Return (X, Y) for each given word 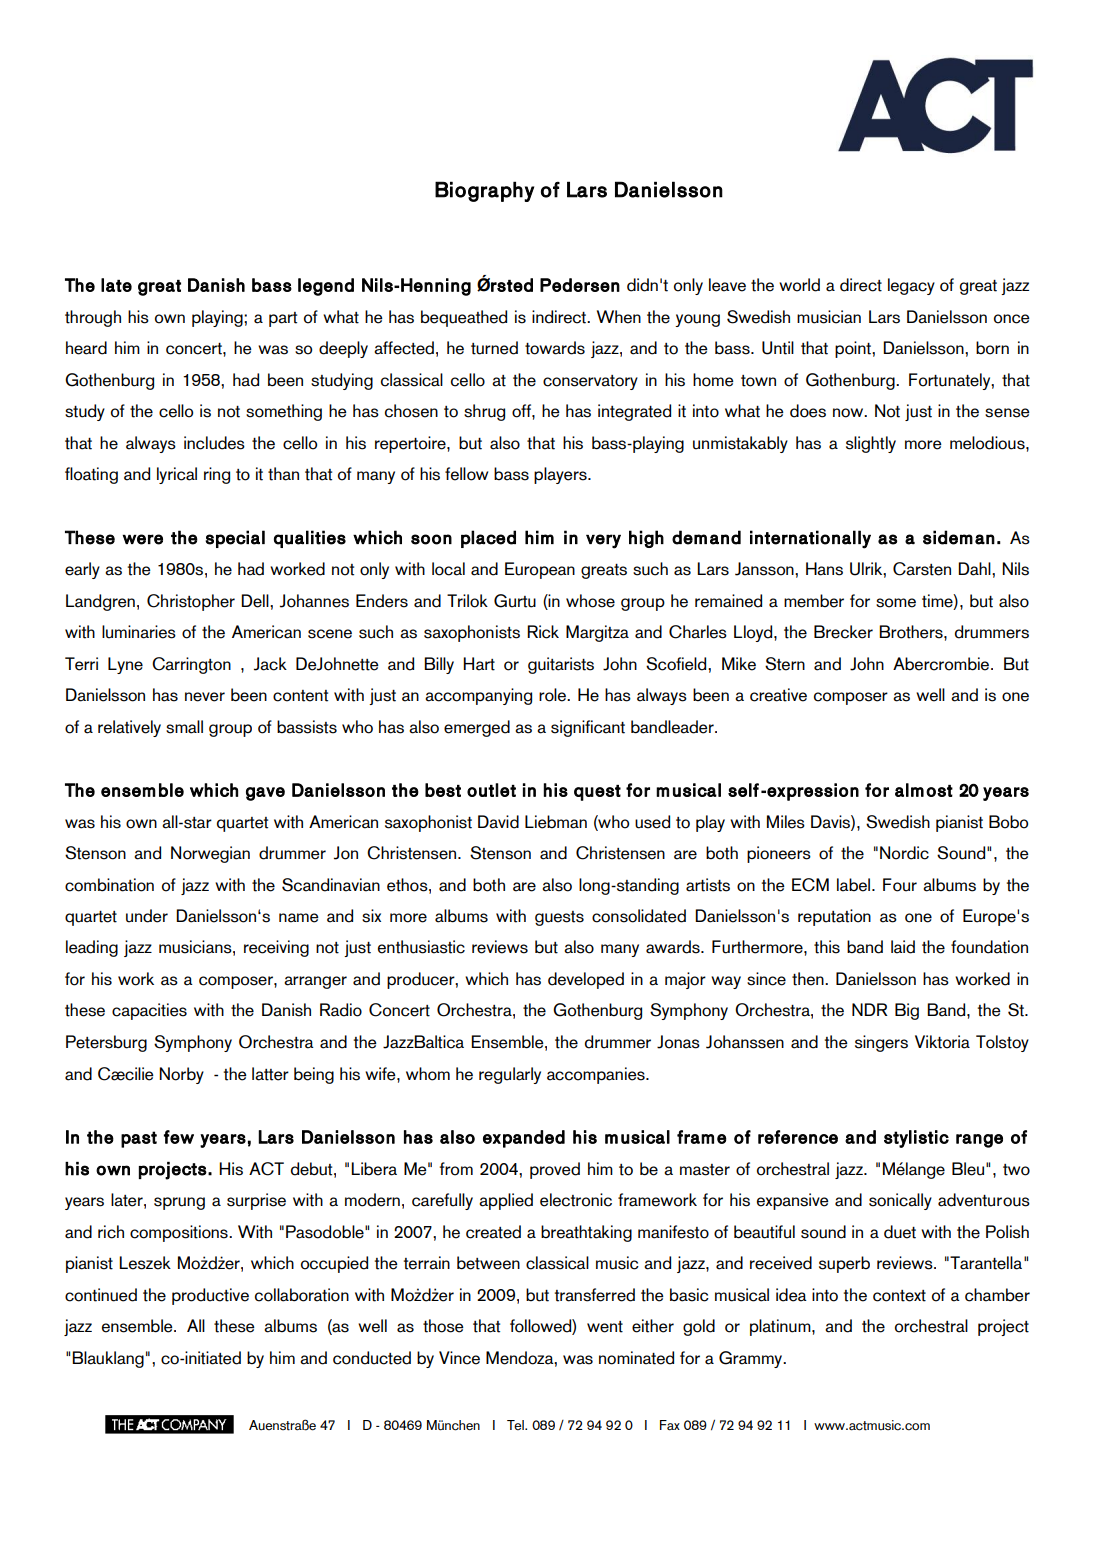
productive (210, 1296)
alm (909, 790)
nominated (636, 1358)
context (899, 1296)
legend (326, 287)
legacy (911, 286)
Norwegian (210, 854)
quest (597, 793)
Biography (484, 191)
